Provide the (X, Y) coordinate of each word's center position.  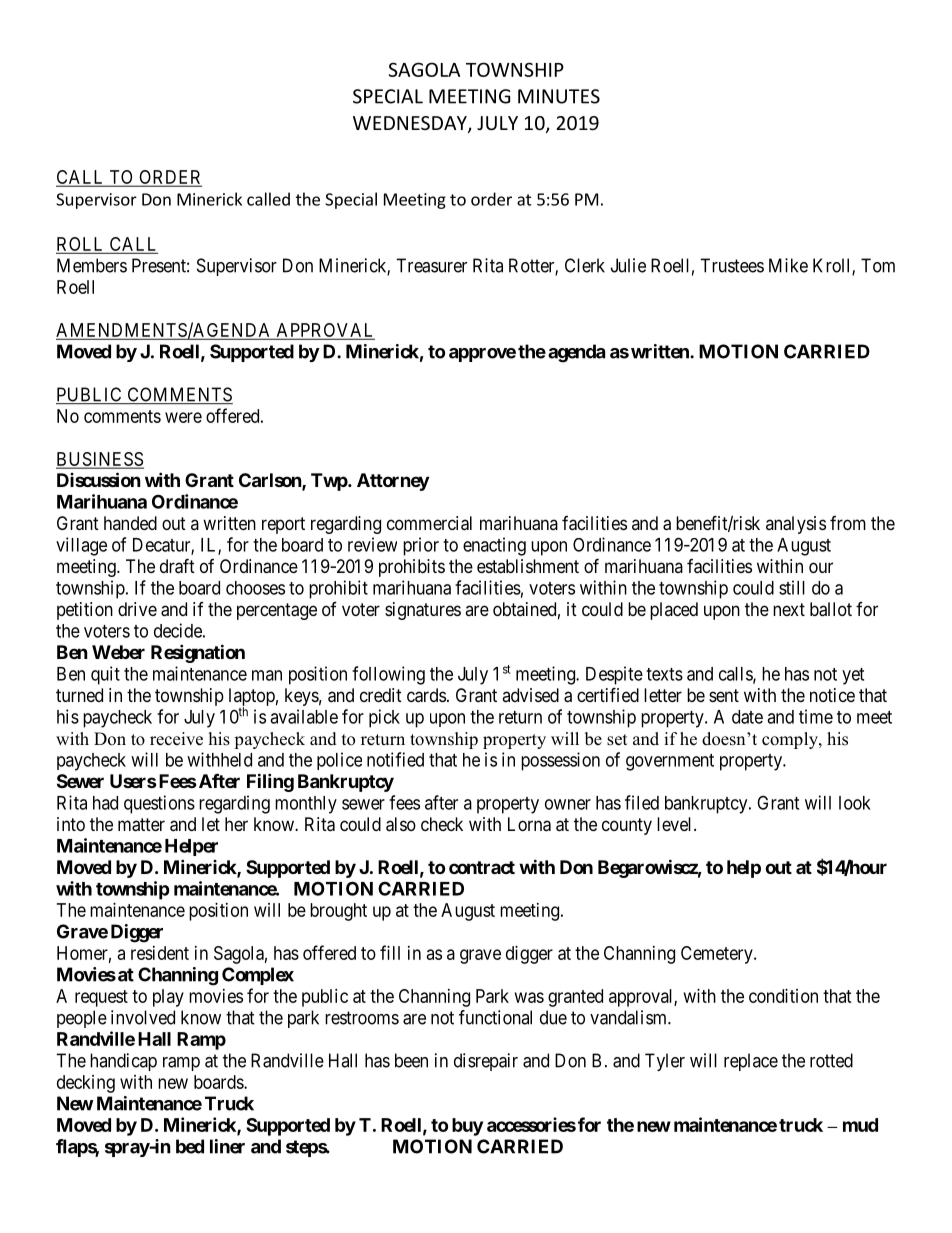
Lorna (529, 824)
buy (467, 1127)
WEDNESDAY (411, 124)
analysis (796, 525)
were (183, 417)
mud (860, 1125)
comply (791, 740)
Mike (788, 265)
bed (190, 1146)
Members (92, 265)
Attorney (393, 482)
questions (159, 804)
